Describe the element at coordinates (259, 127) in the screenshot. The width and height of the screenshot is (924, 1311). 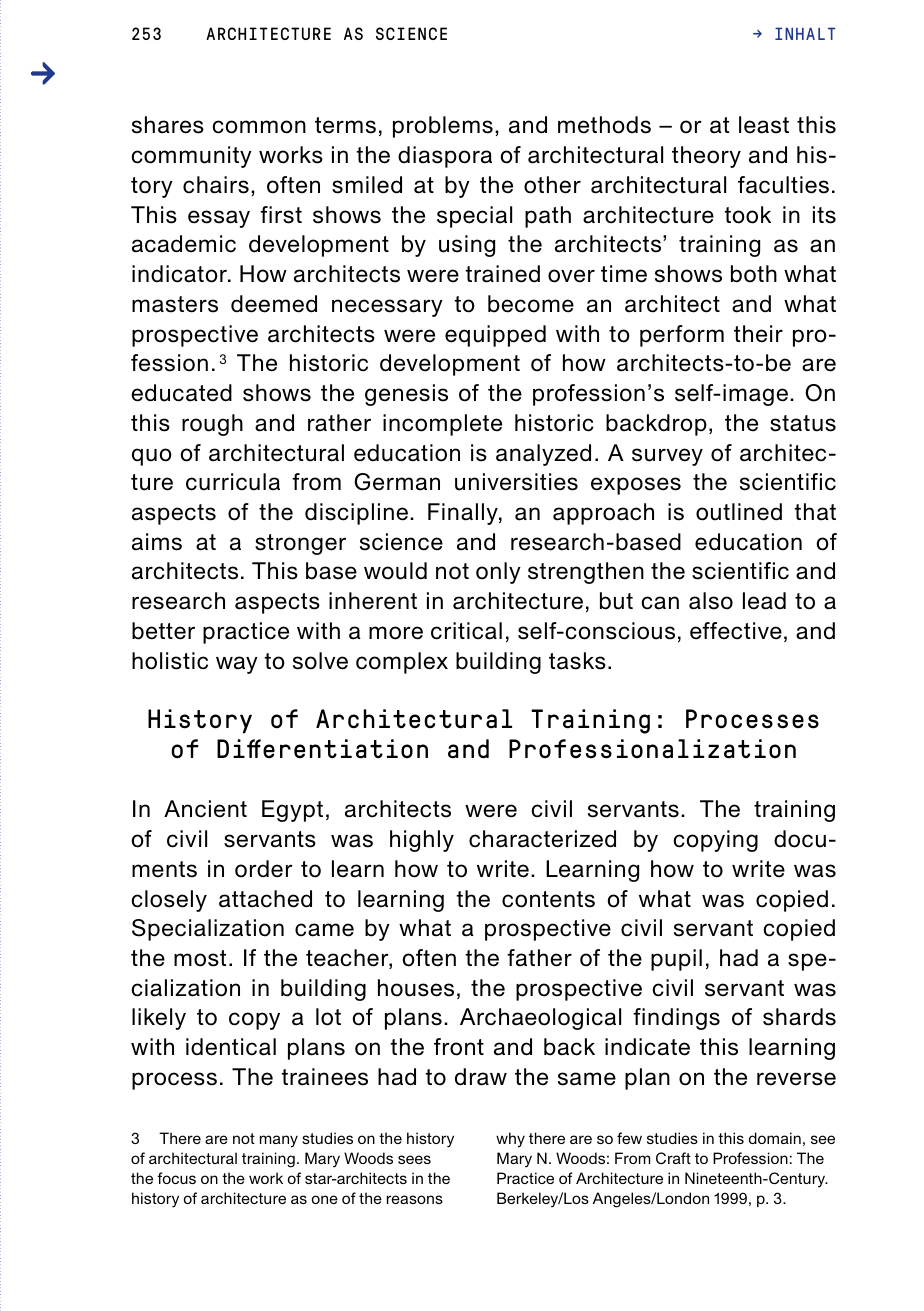
I see `common` at that location.
